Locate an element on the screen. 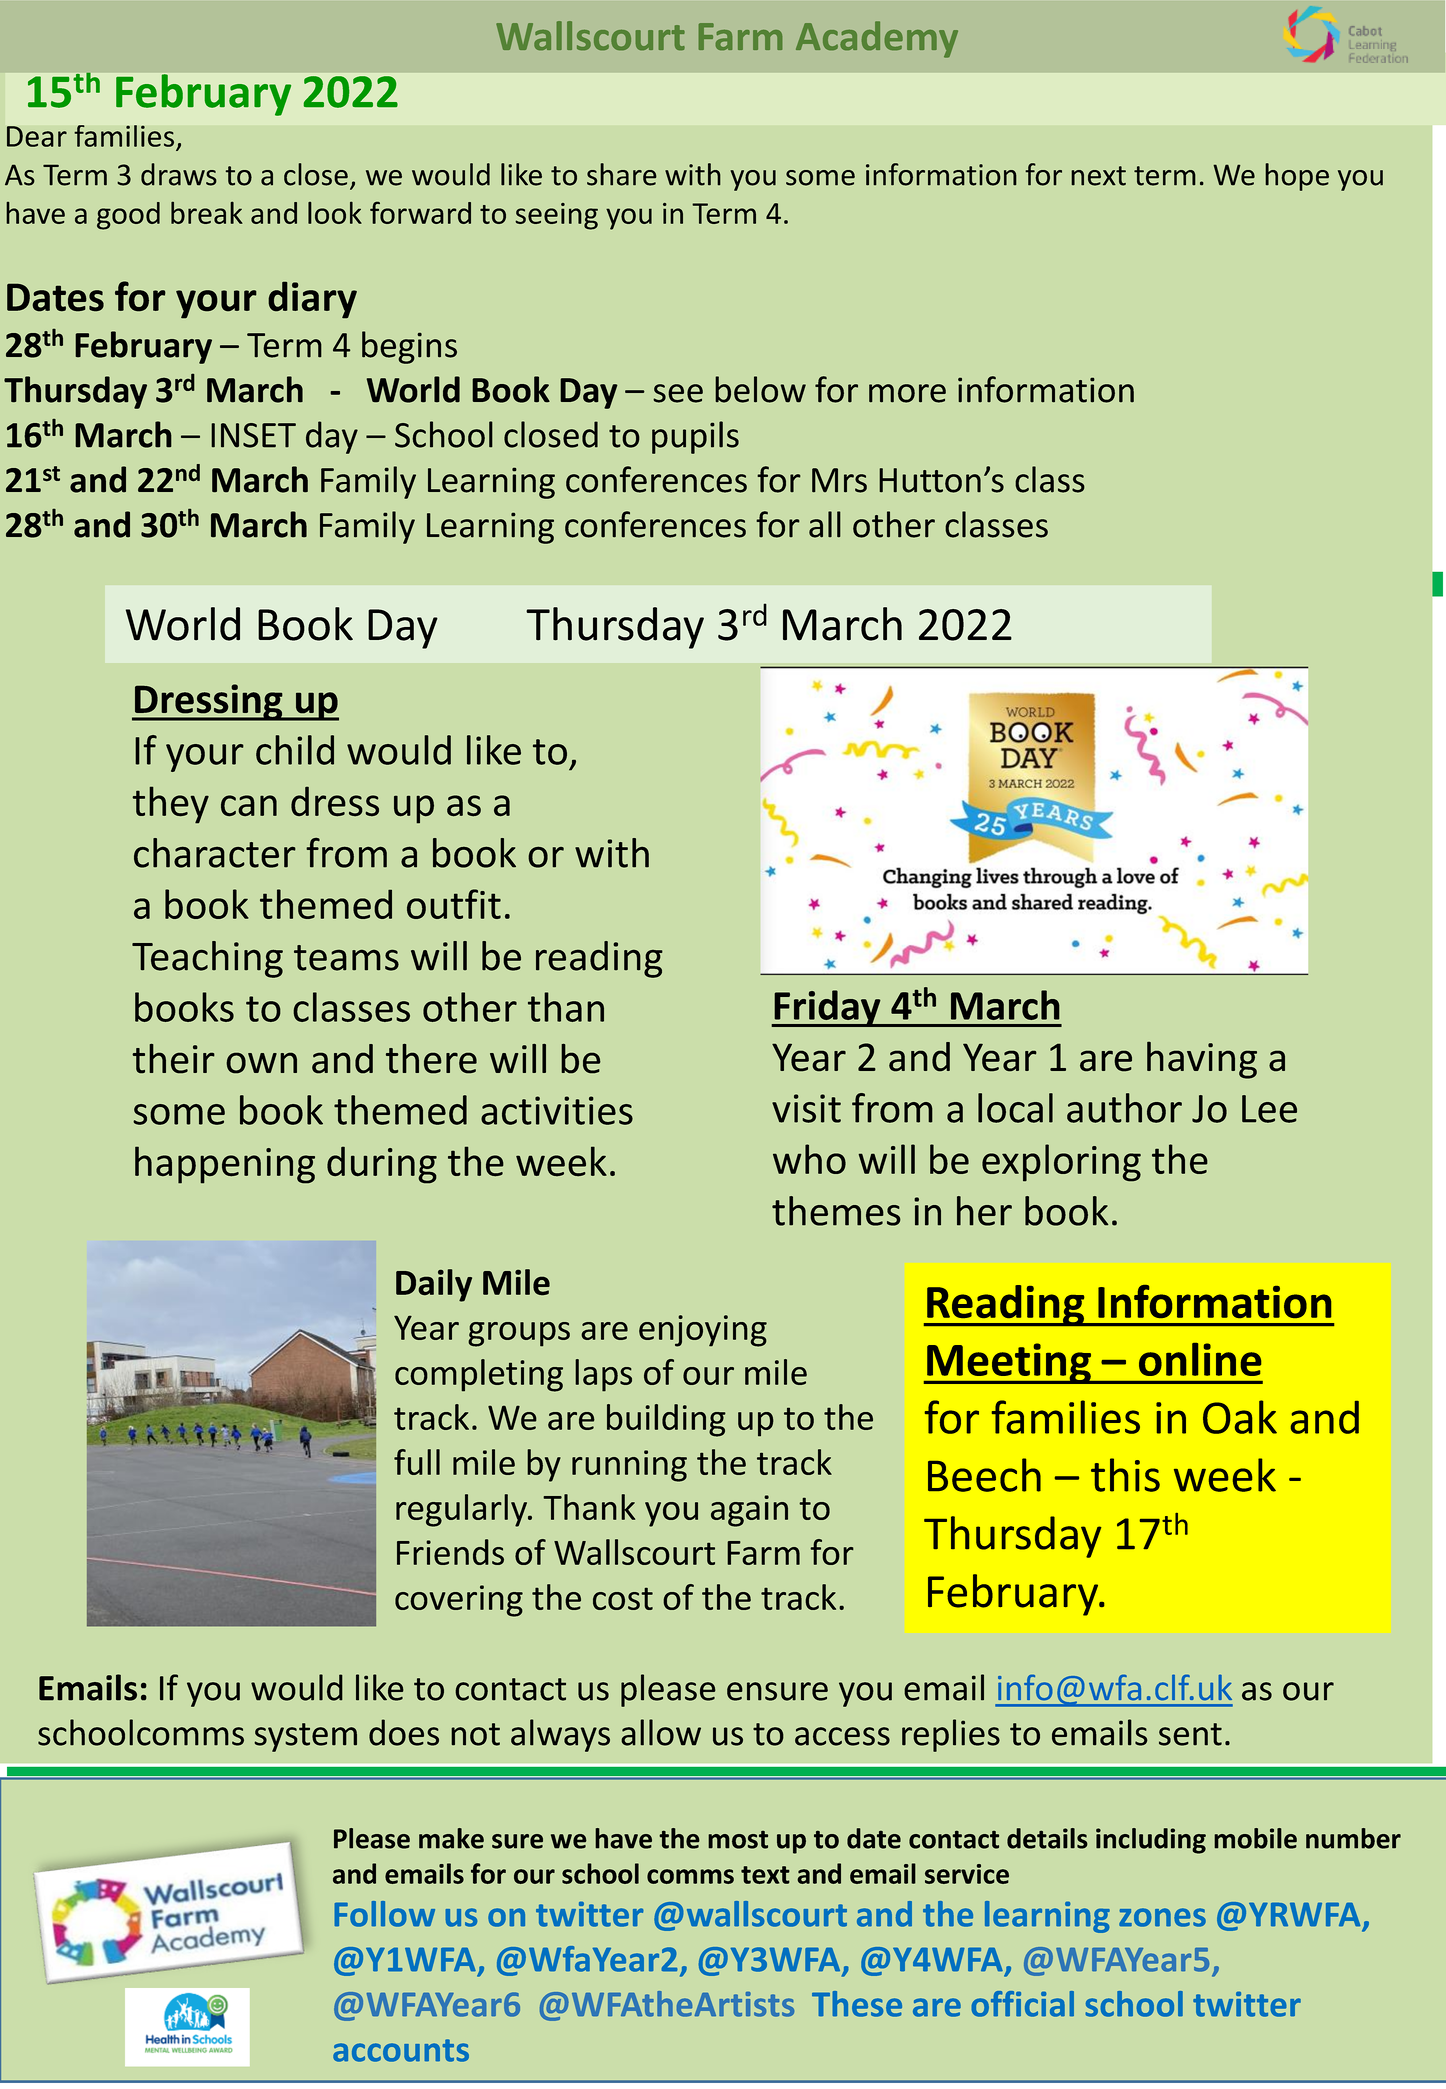 This screenshot has height=2089, width=1446. enjoying is located at coordinates (703, 1331).
